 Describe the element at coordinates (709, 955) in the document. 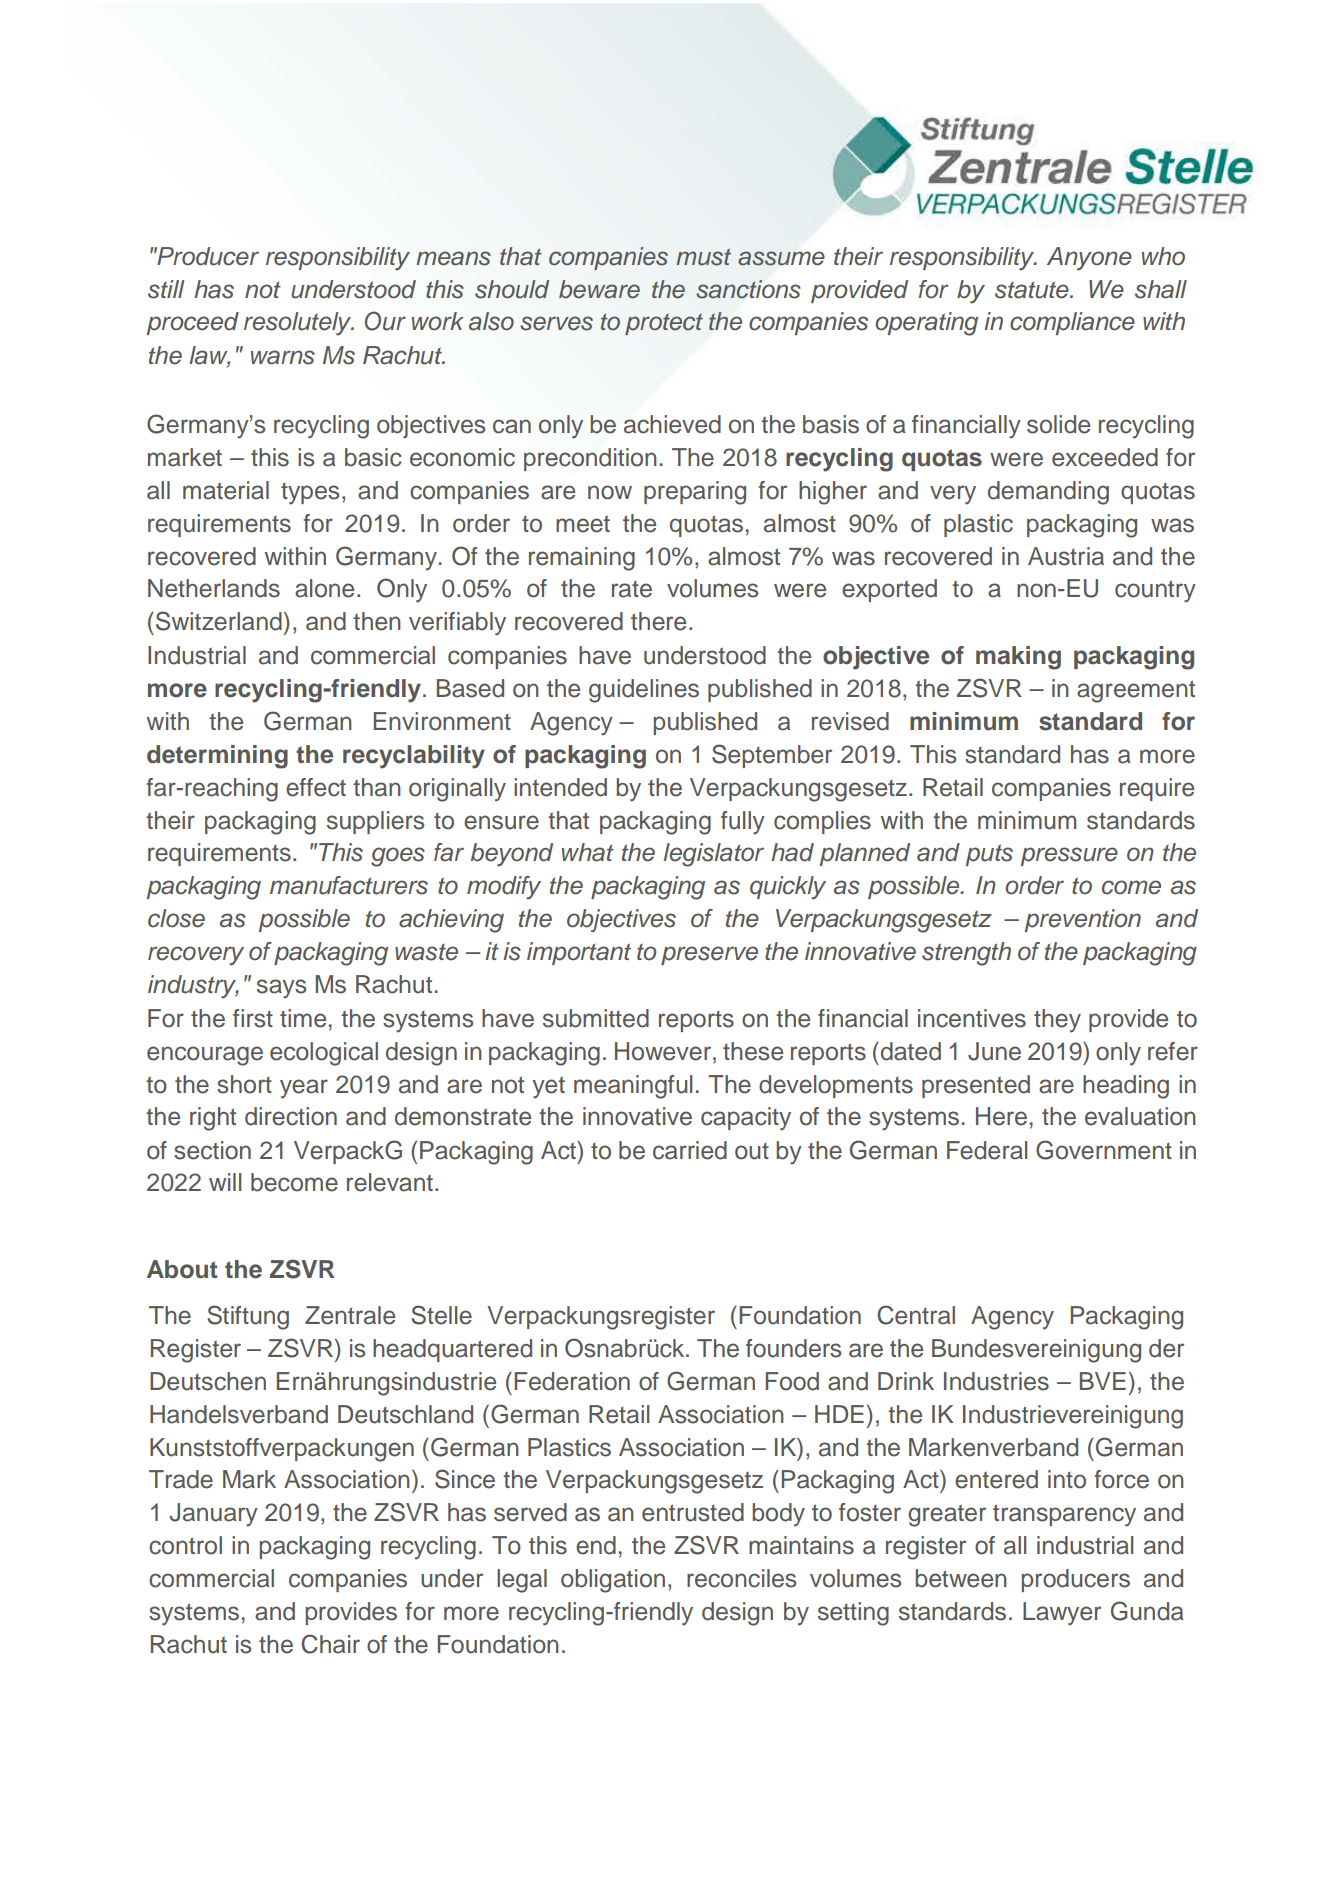

I see `preserve` at that location.
